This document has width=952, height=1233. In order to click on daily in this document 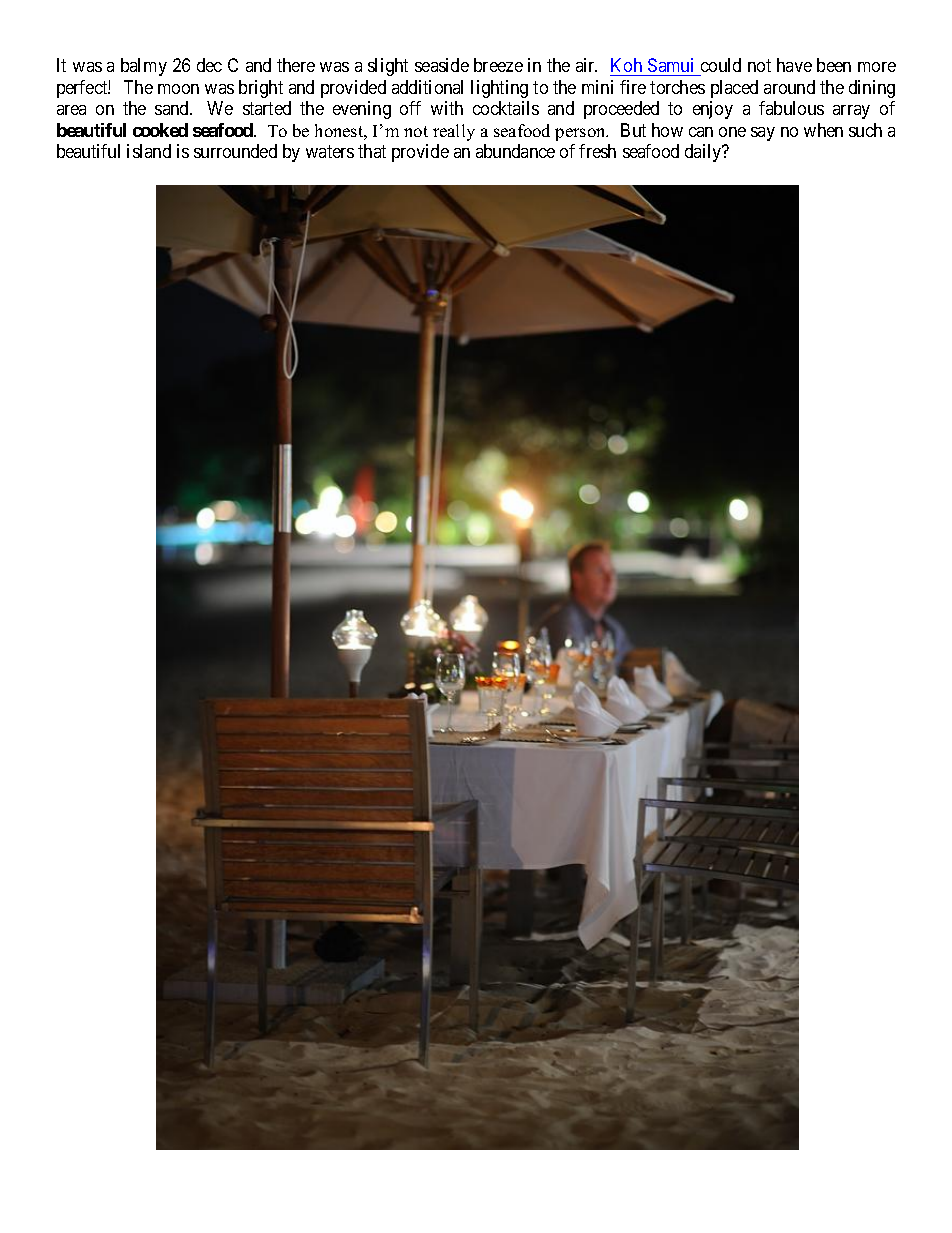, I will do `click(704, 153)`.
